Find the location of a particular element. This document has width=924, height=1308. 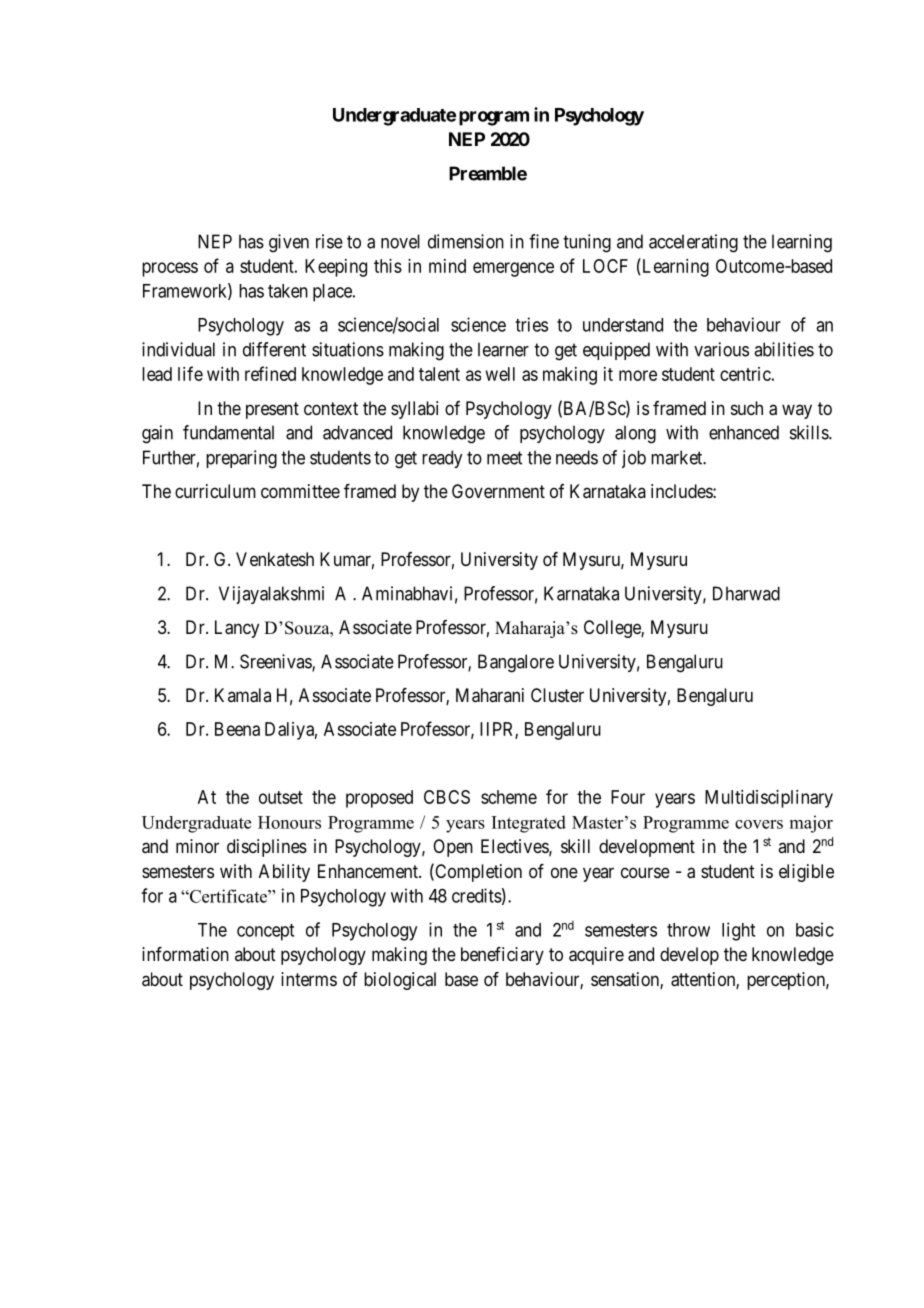

Venkatesh is located at coordinates (275, 559).
